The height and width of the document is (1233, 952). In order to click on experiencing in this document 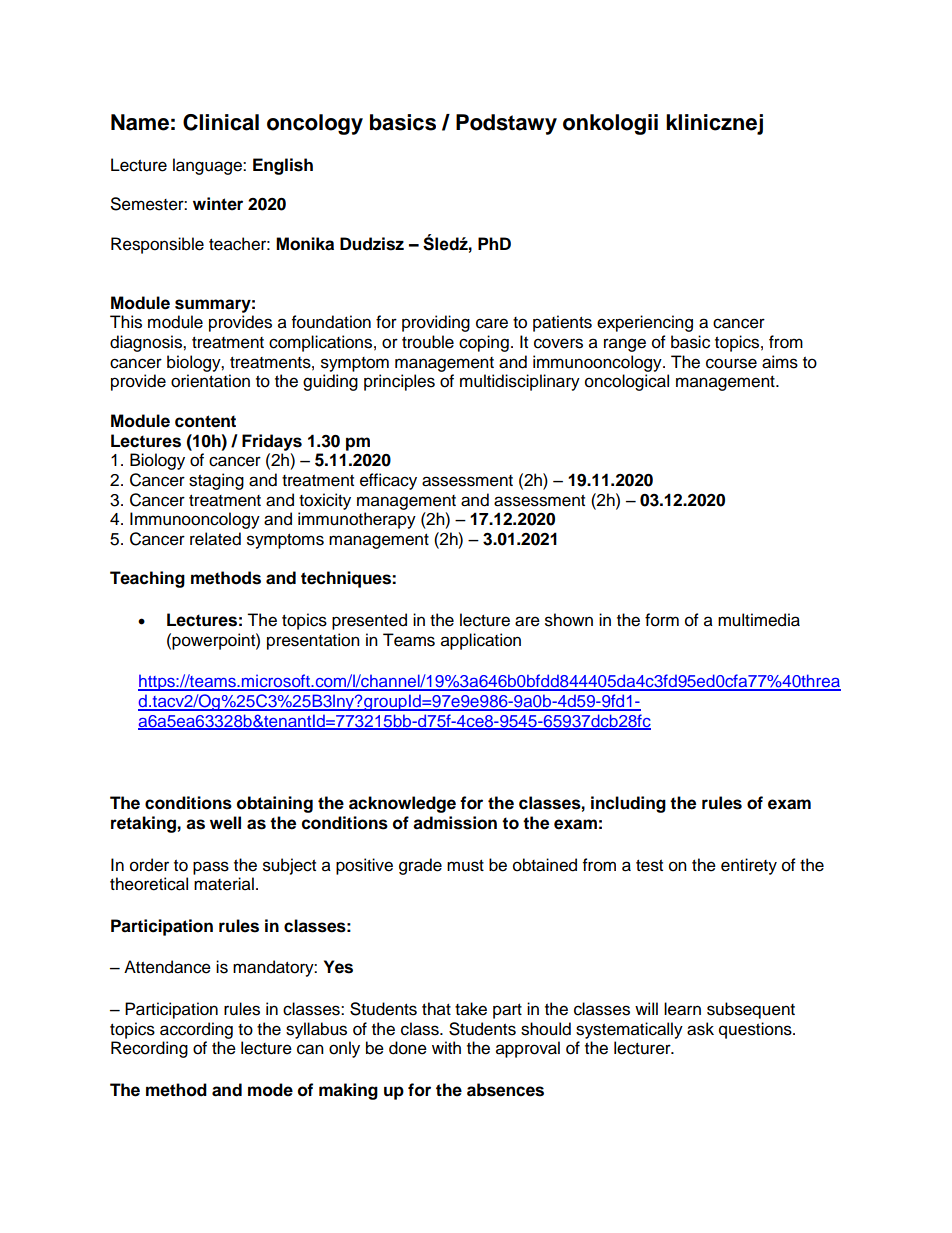, I will do `click(645, 323)`.
